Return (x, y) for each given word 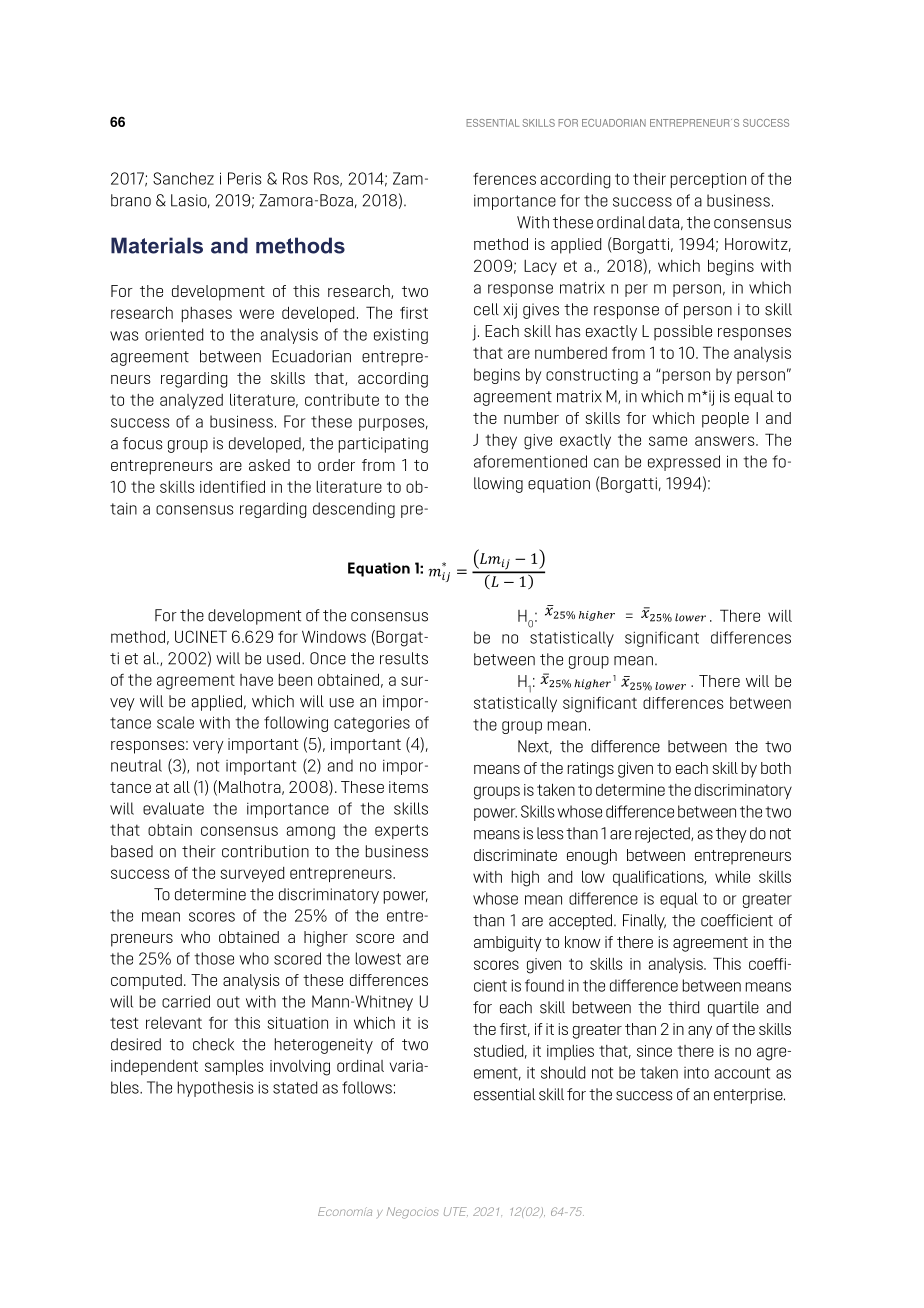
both (776, 768)
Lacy (540, 267)
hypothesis (216, 1089)
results (404, 658)
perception (708, 180)
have (256, 680)
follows (367, 1087)
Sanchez (183, 178)
